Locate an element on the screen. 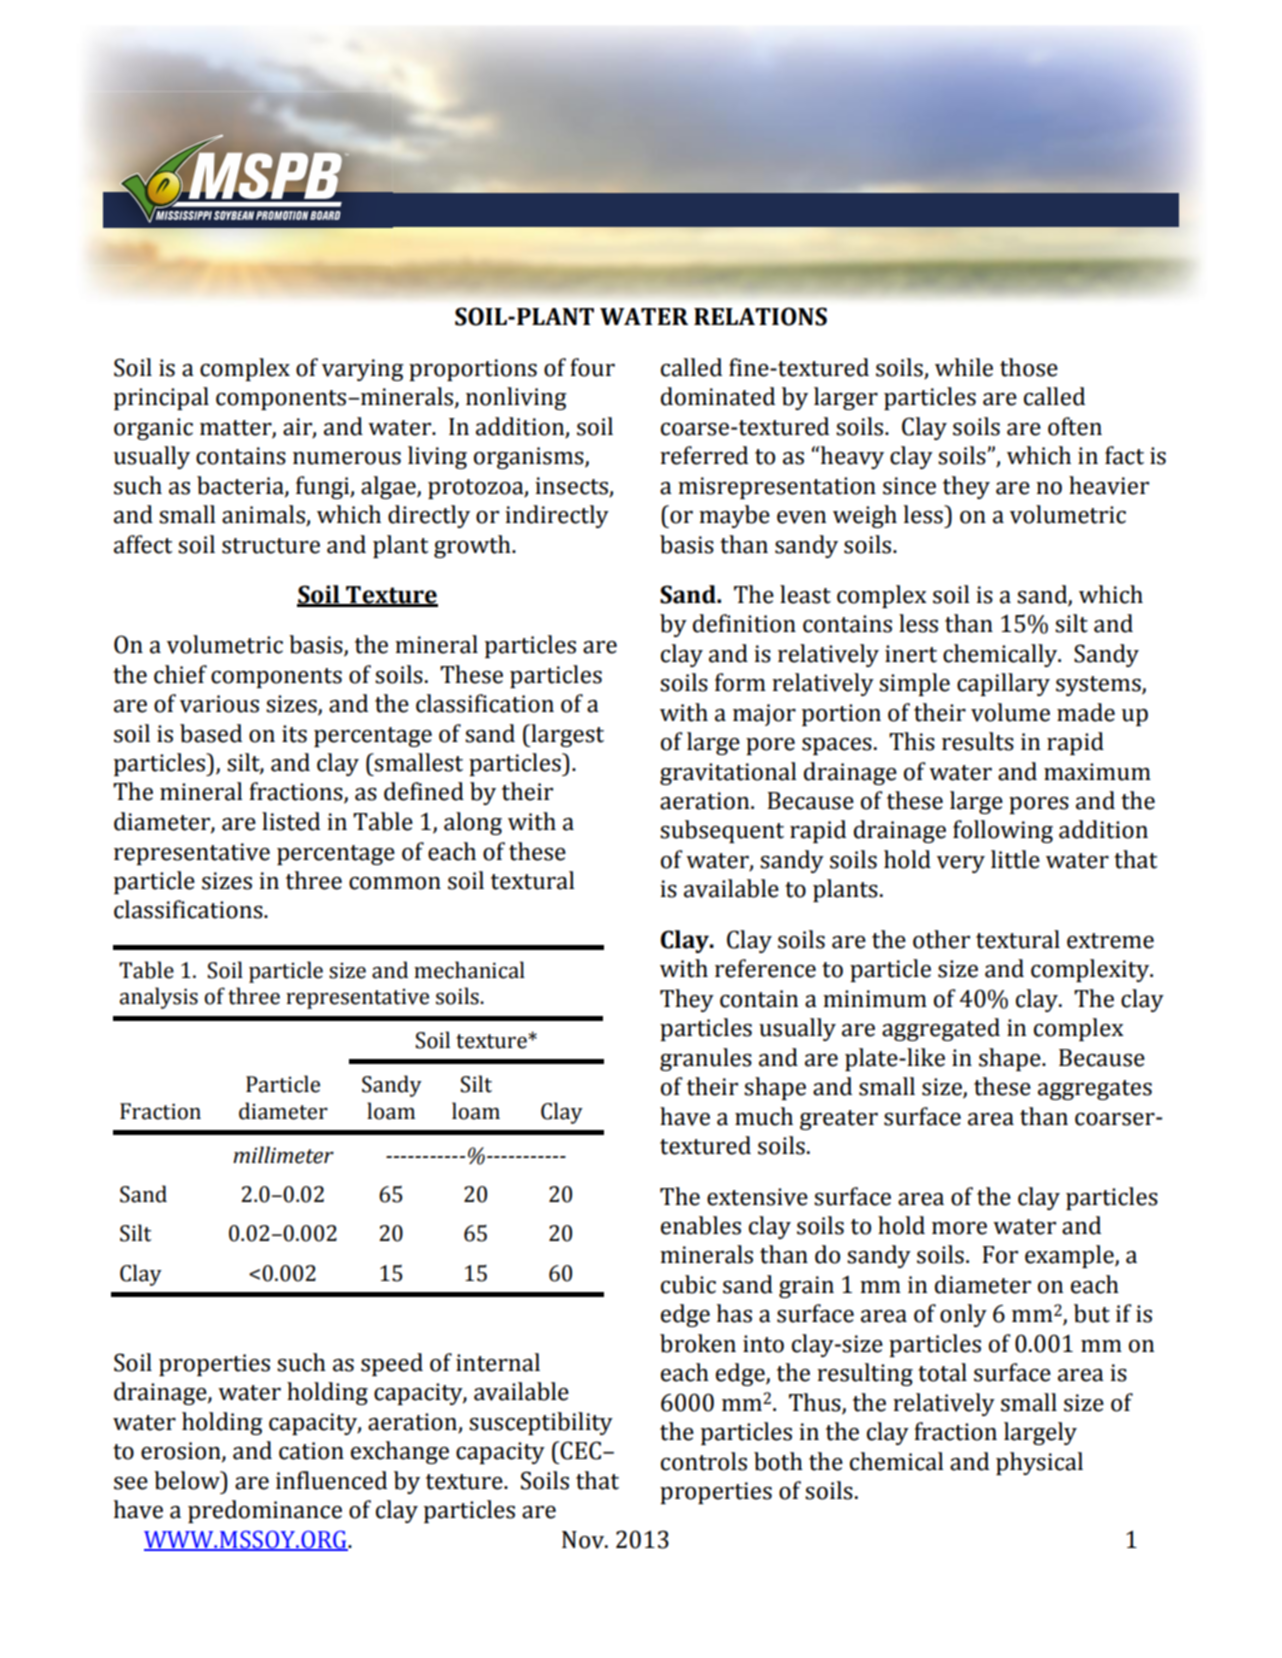  principal is located at coordinates (161, 398).
